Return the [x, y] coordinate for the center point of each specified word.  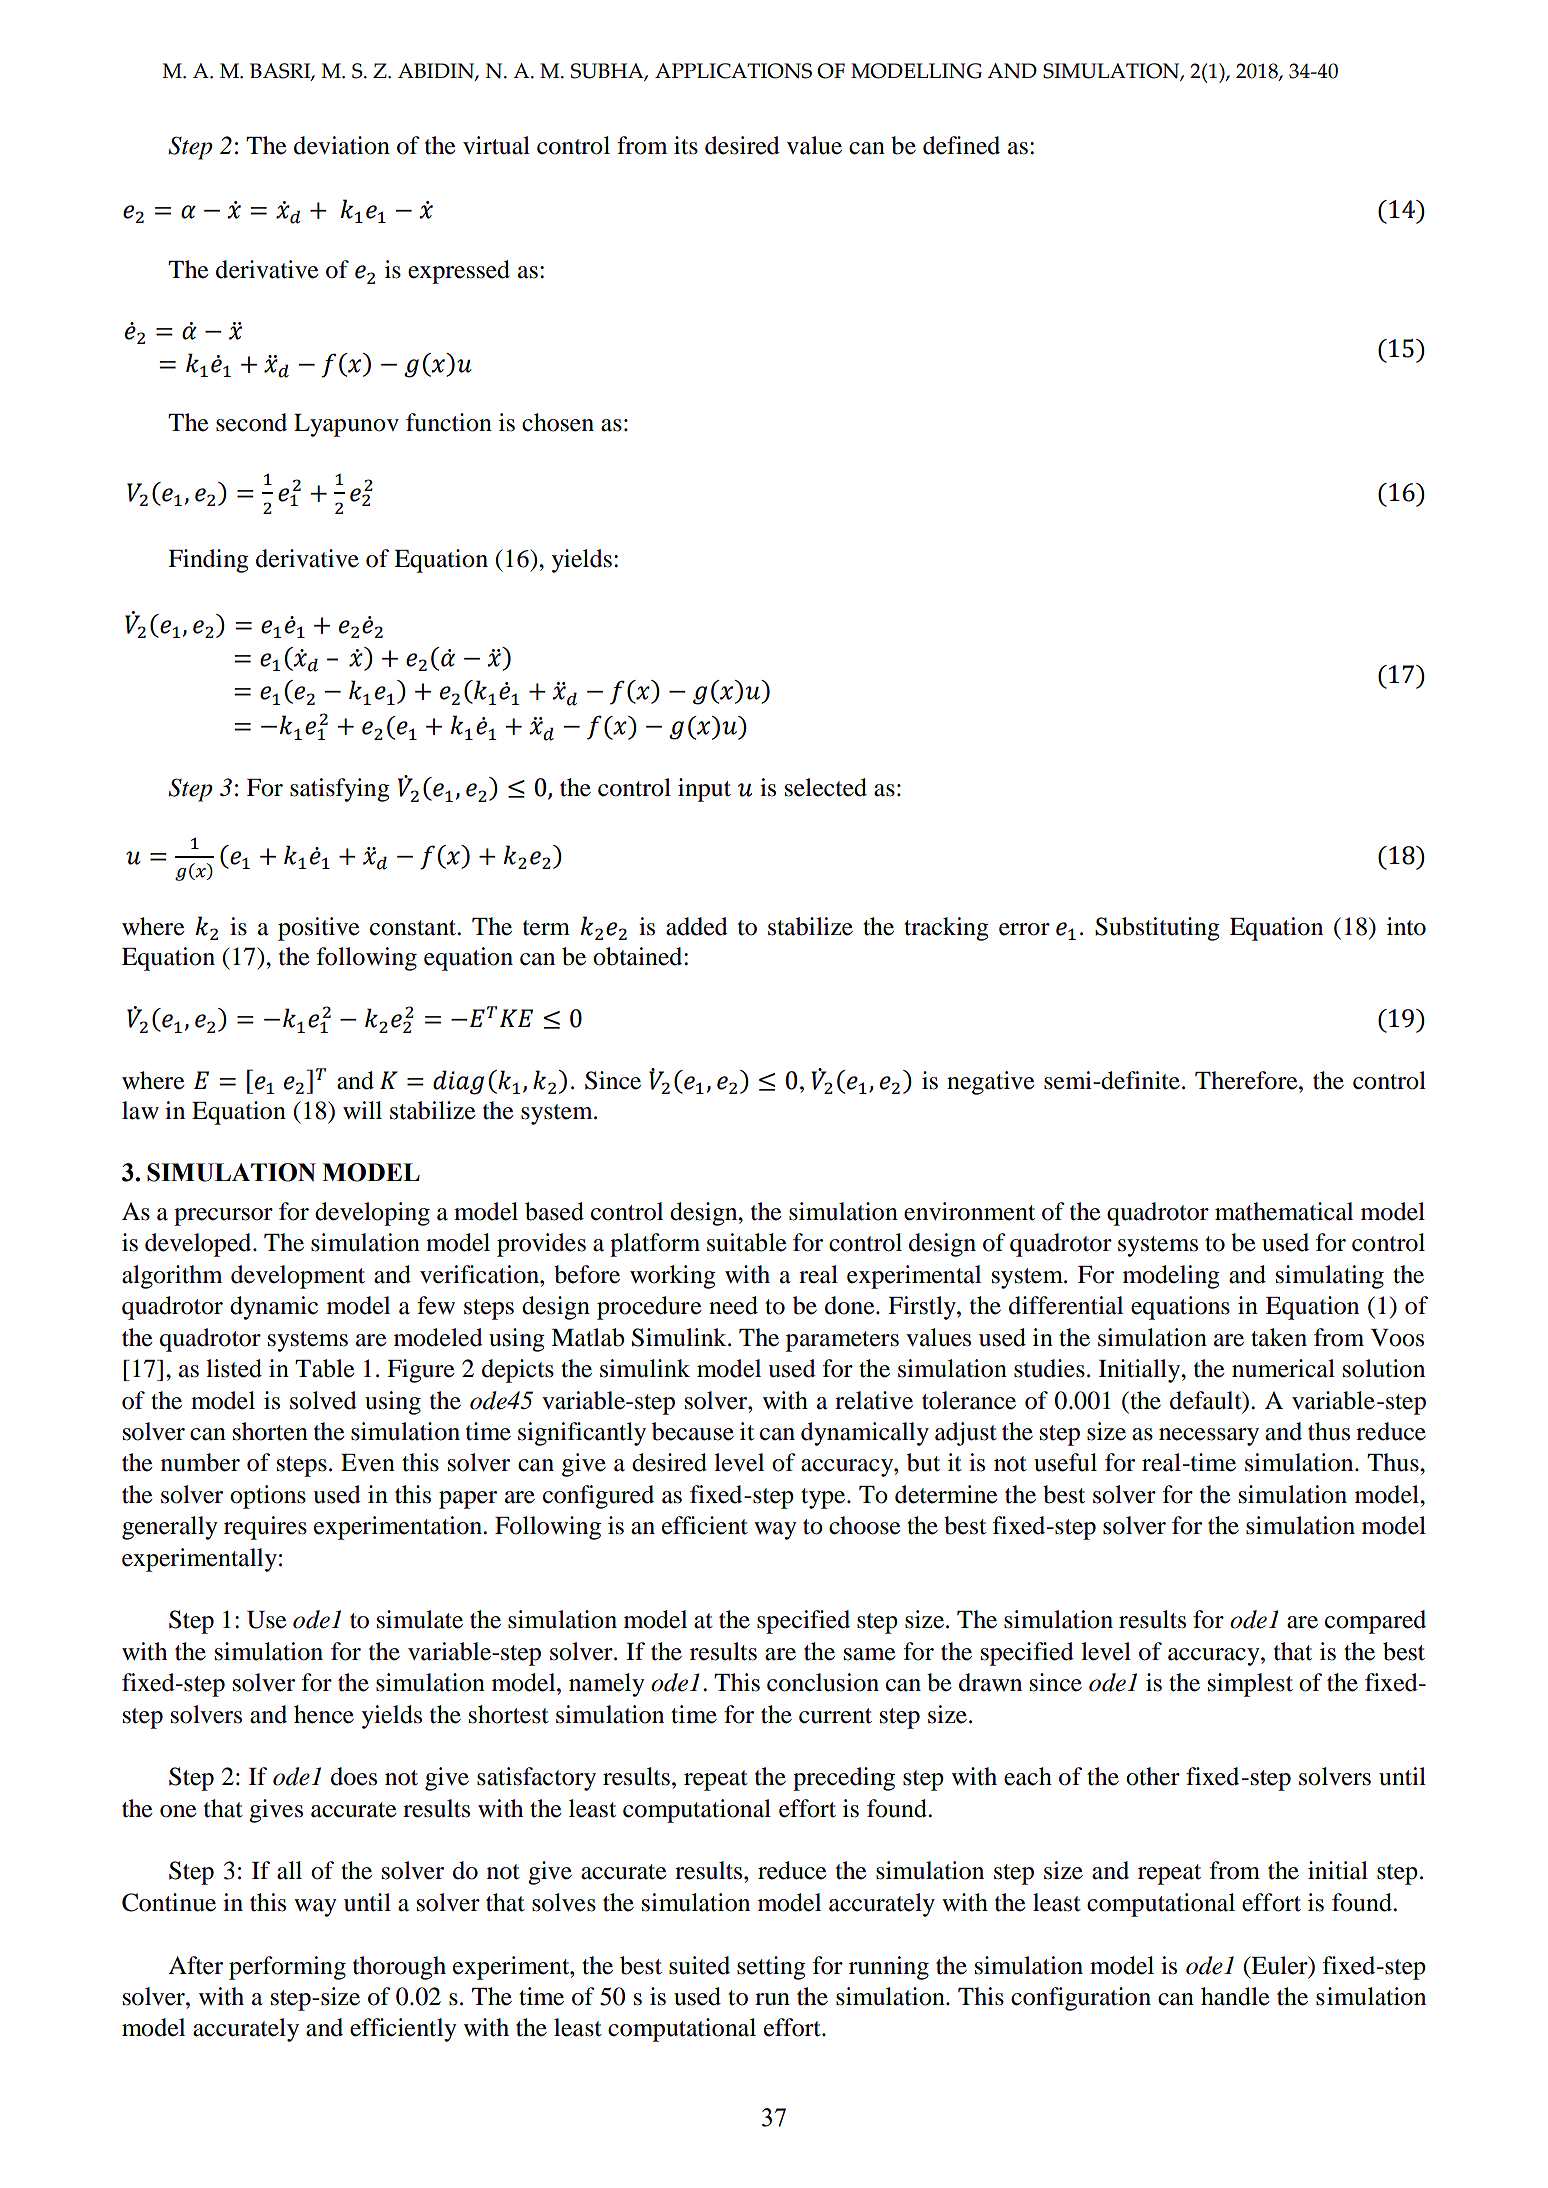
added [697, 926]
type [824, 1498]
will [362, 1110]
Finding [208, 561]
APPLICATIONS [733, 71]
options [268, 1497]
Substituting [1157, 929]
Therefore [1247, 1080]
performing [287, 1968]
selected [826, 787]
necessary [1209, 1437]
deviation [342, 145]
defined [961, 145]
